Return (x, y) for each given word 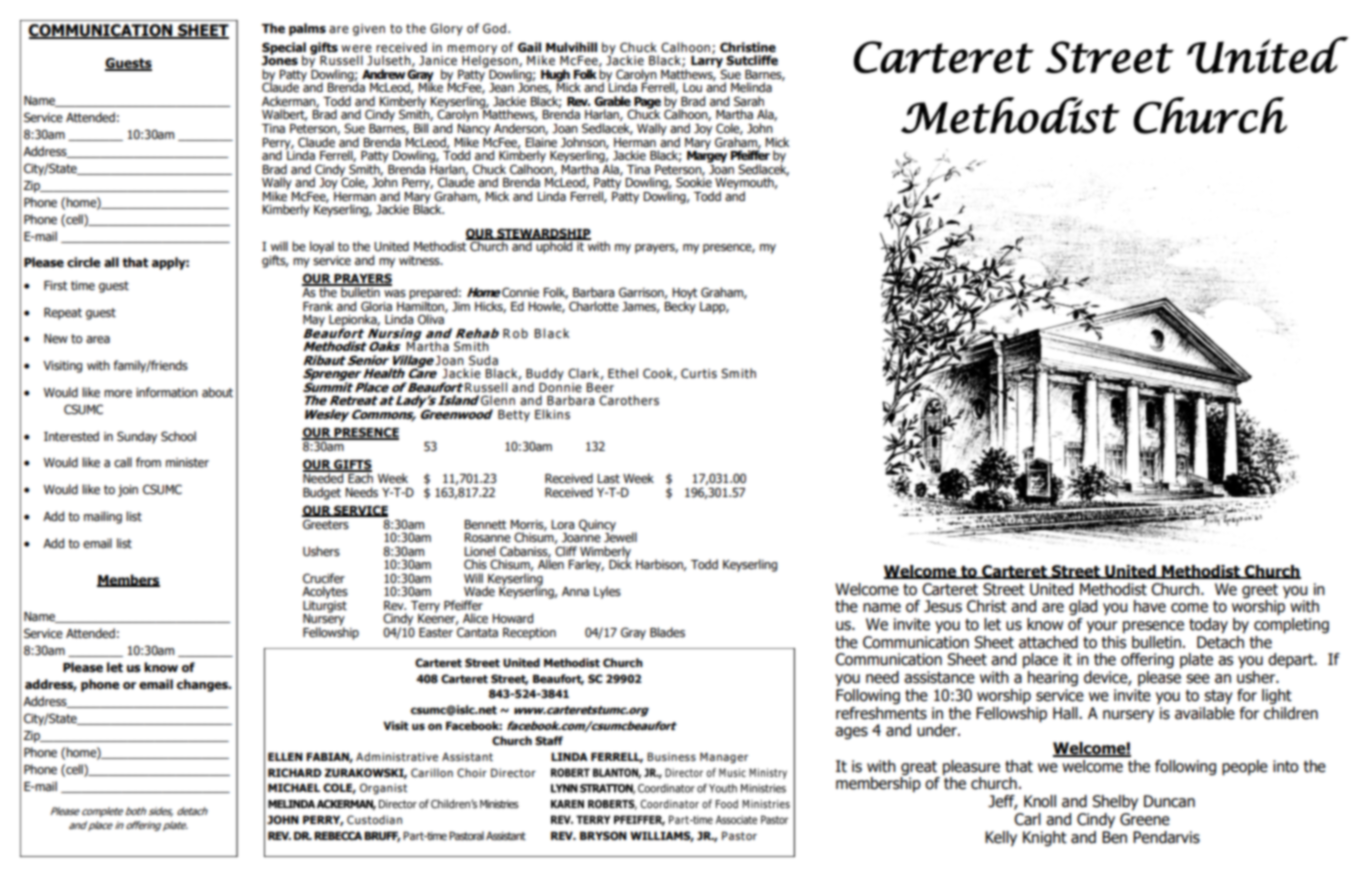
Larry (708, 63)
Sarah (749, 101)
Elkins (552, 414)
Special (284, 49)
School (178, 436)
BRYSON (603, 835)
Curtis (699, 373)
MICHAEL (294, 787)
